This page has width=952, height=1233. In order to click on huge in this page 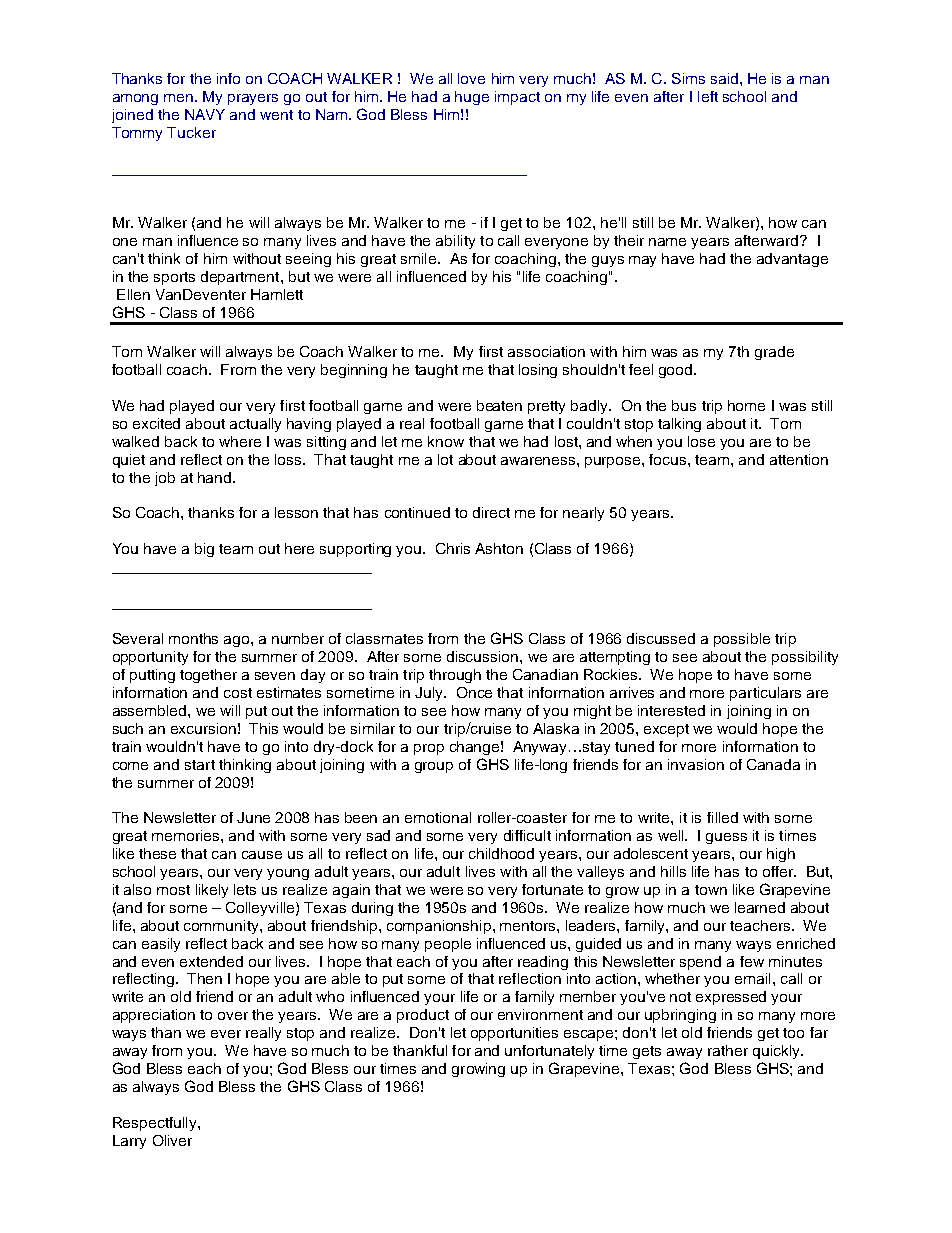, I will do `click(472, 98)`.
